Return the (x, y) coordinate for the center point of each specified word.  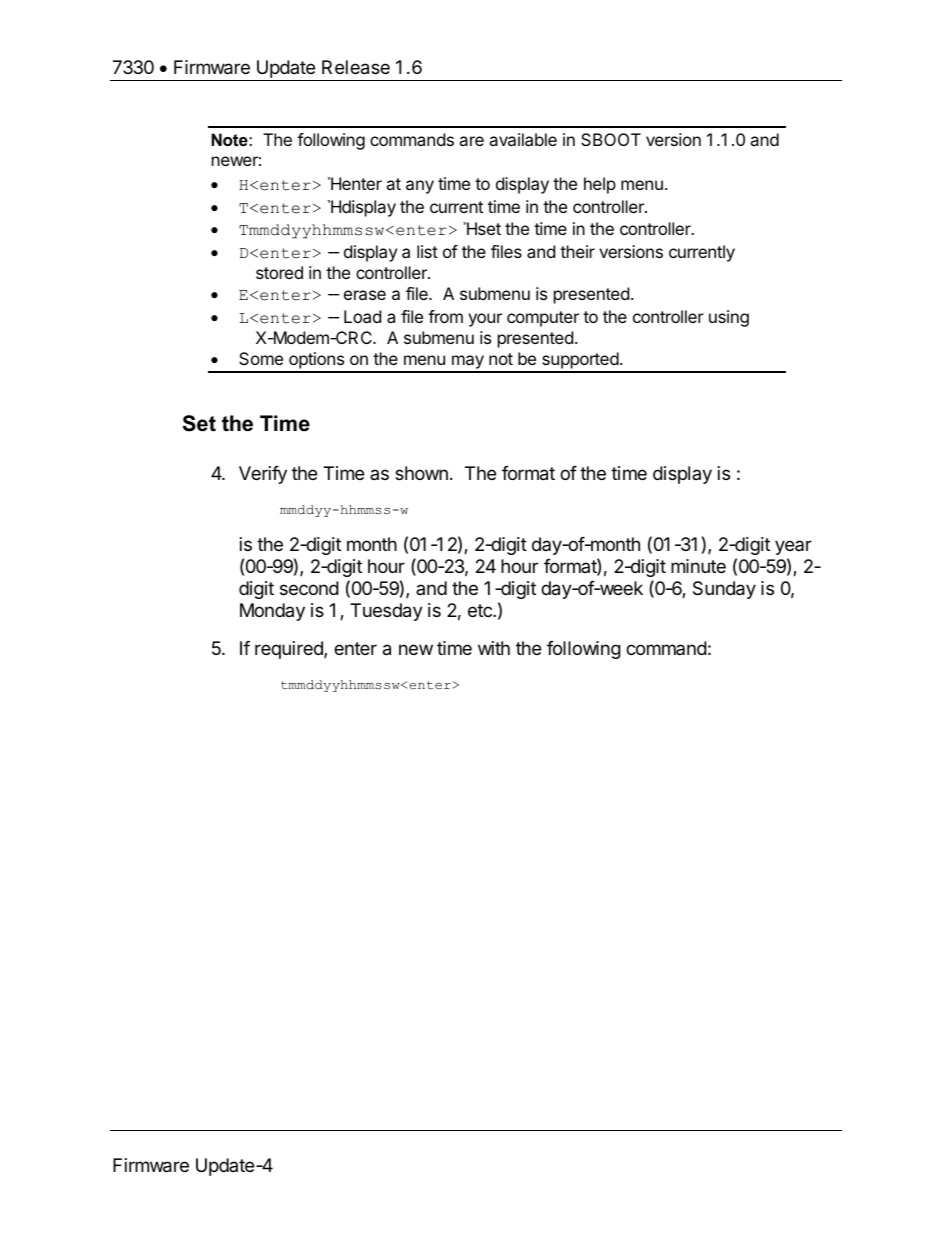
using (729, 318)
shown (421, 473)
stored (279, 272)
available (523, 139)
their (577, 251)
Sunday (724, 590)
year (793, 547)
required (290, 650)
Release (356, 67)
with (494, 648)
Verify (263, 475)
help (600, 185)
